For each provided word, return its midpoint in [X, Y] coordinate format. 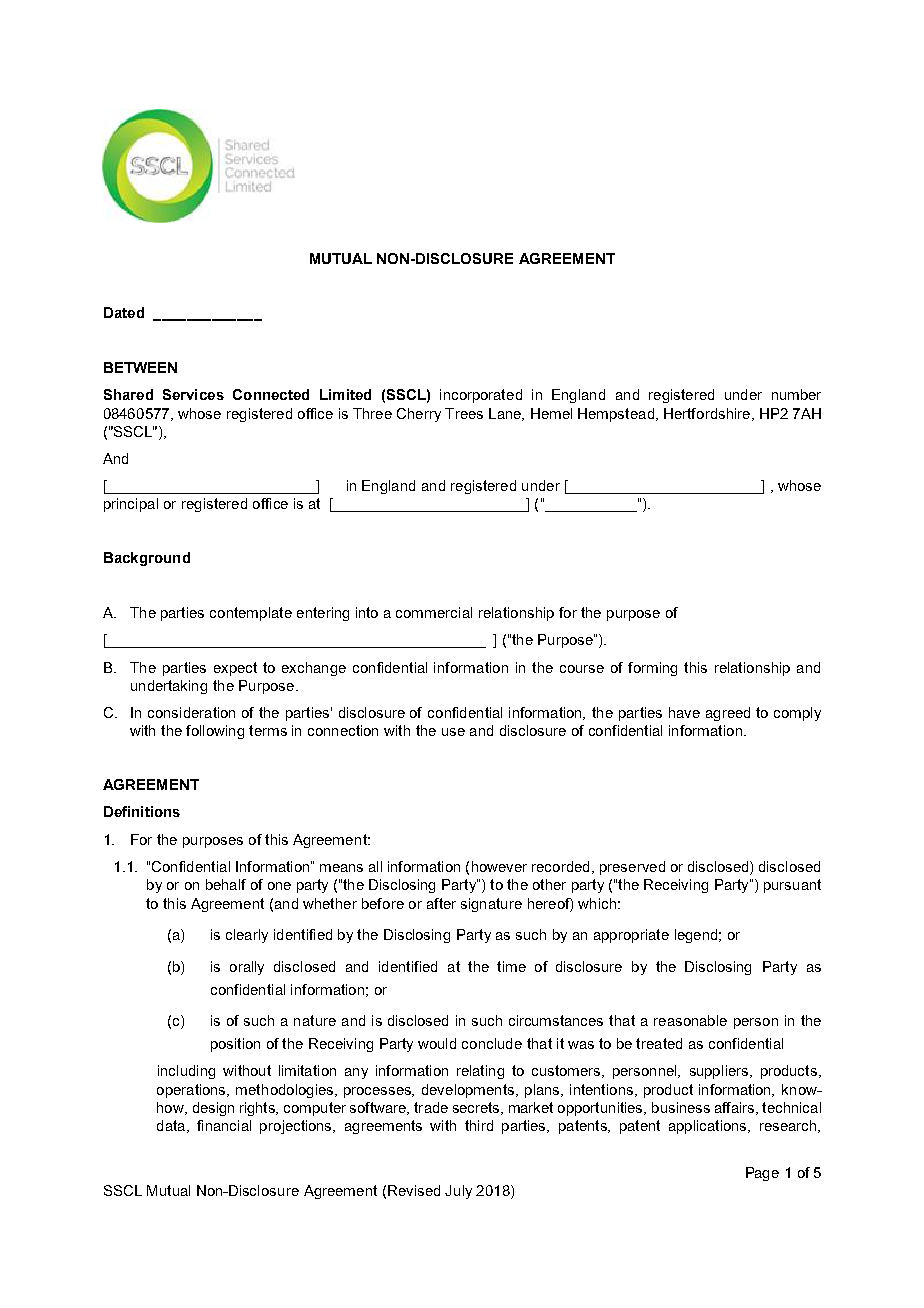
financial [224, 1125]
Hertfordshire [708, 414]
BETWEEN [140, 367]
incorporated [481, 396]
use [453, 732]
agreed [728, 714]
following [215, 732]
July [458, 1192]
